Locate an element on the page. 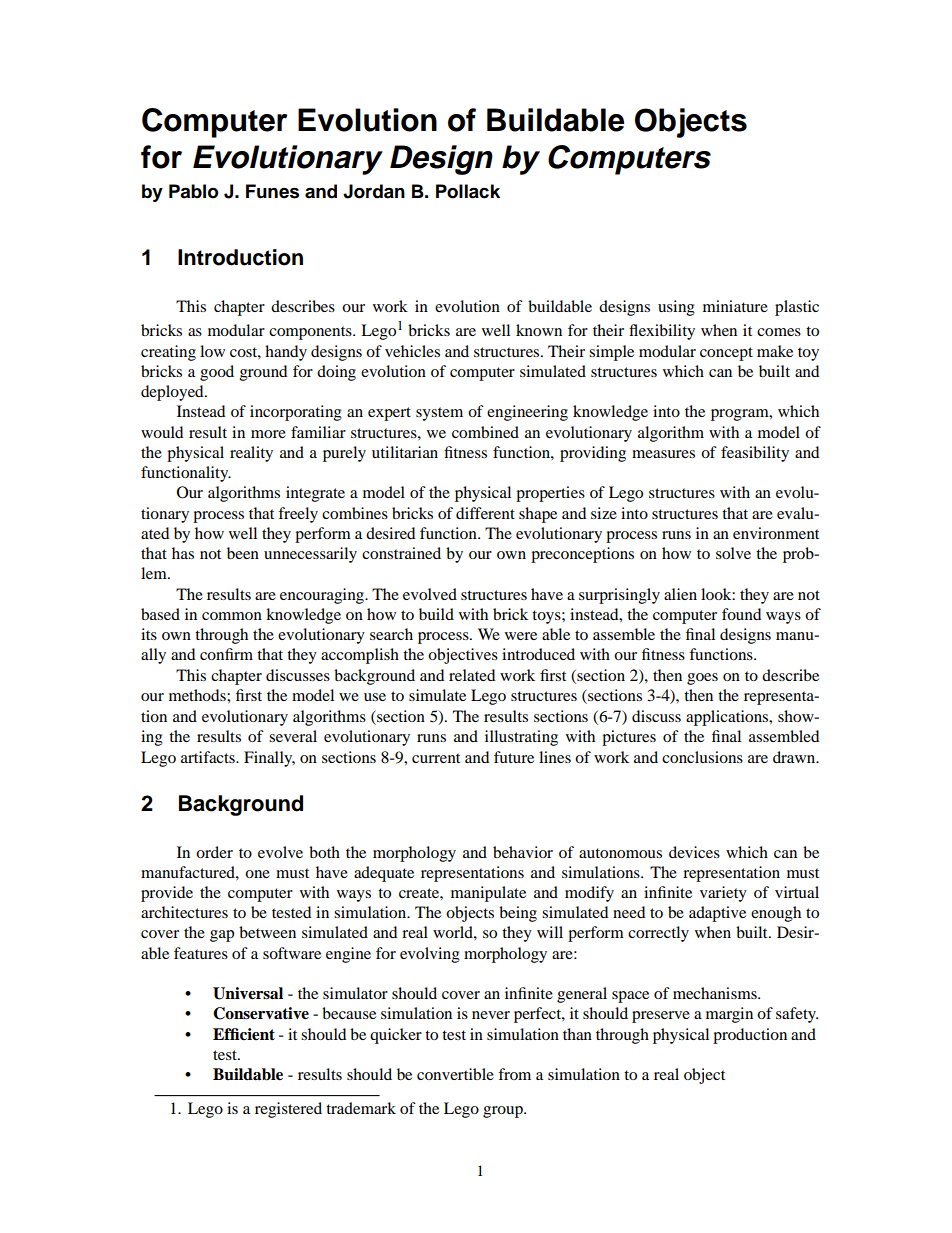  adaptive is located at coordinates (717, 914).
